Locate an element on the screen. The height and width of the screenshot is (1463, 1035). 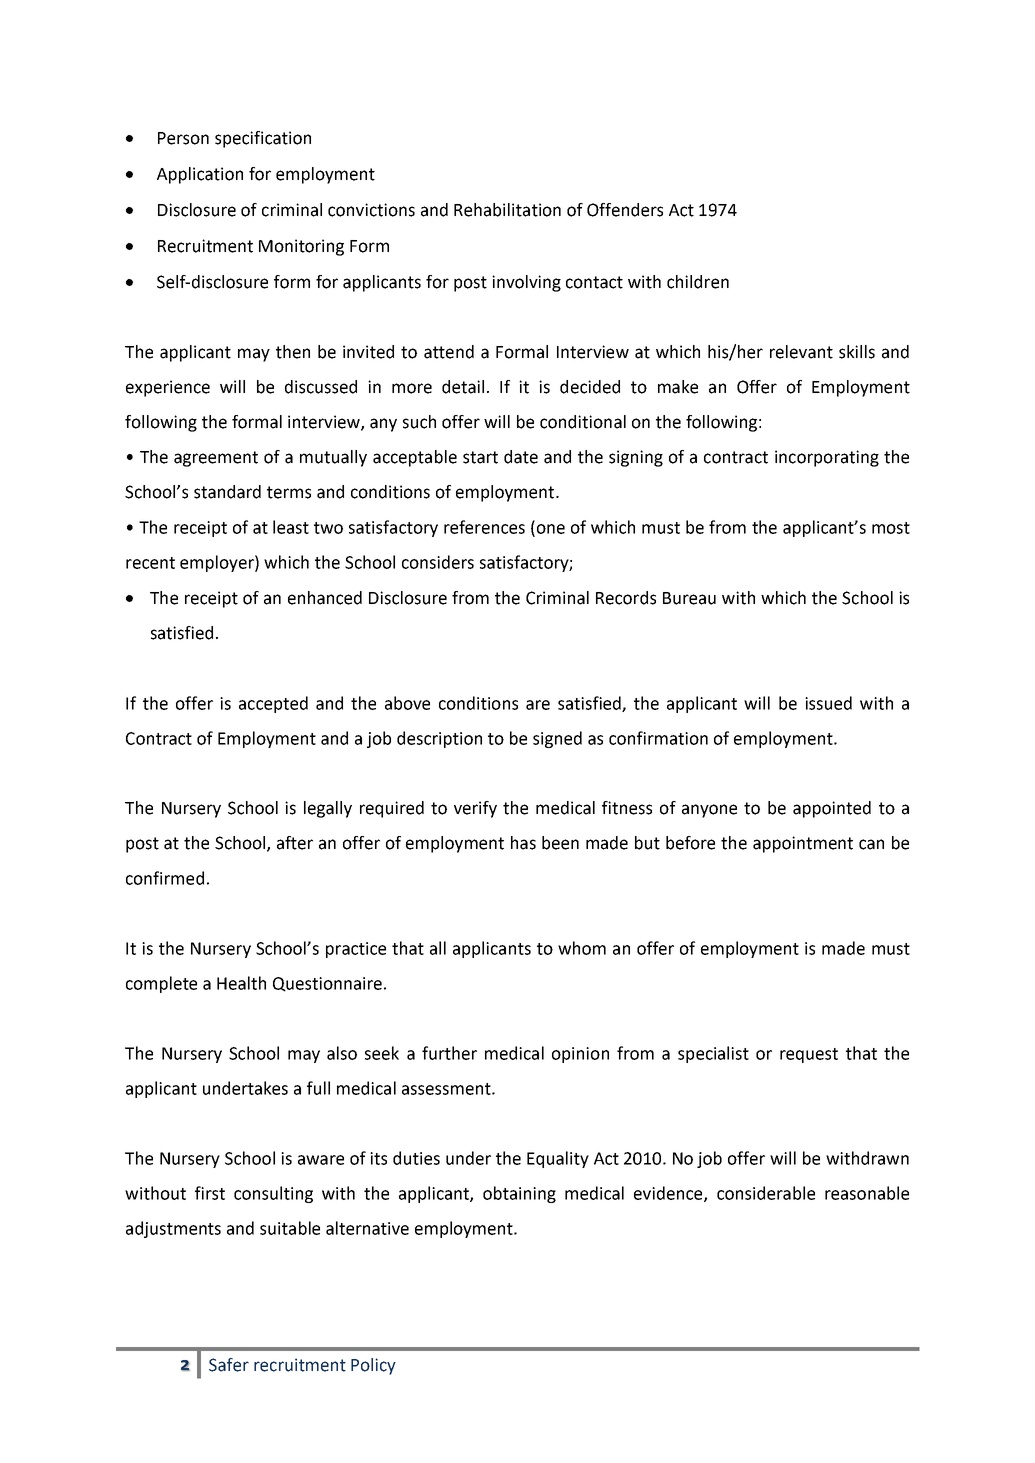
considerable is located at coordinates (766, 1193).
